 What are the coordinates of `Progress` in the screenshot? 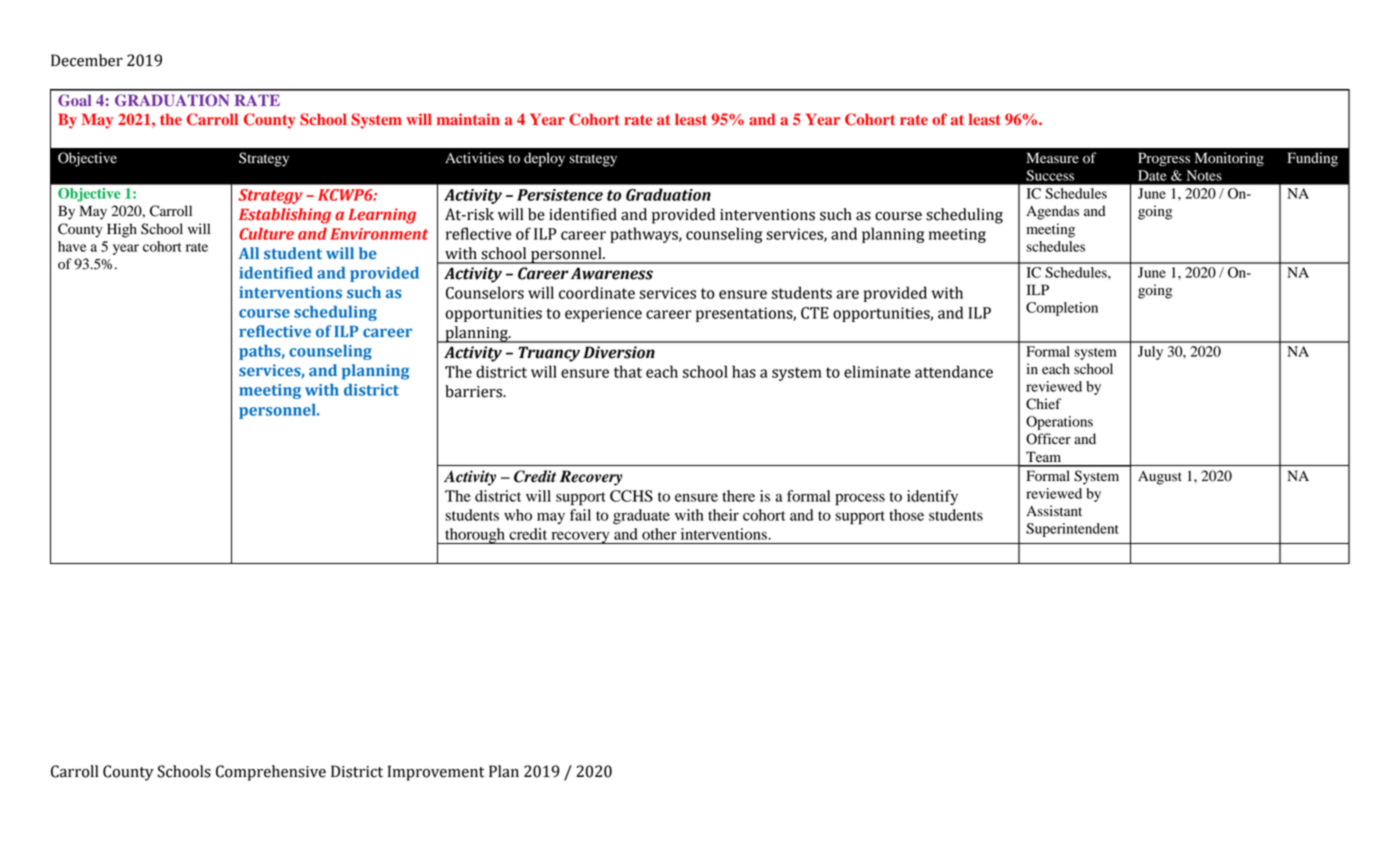 It's located at (1164, 159).
